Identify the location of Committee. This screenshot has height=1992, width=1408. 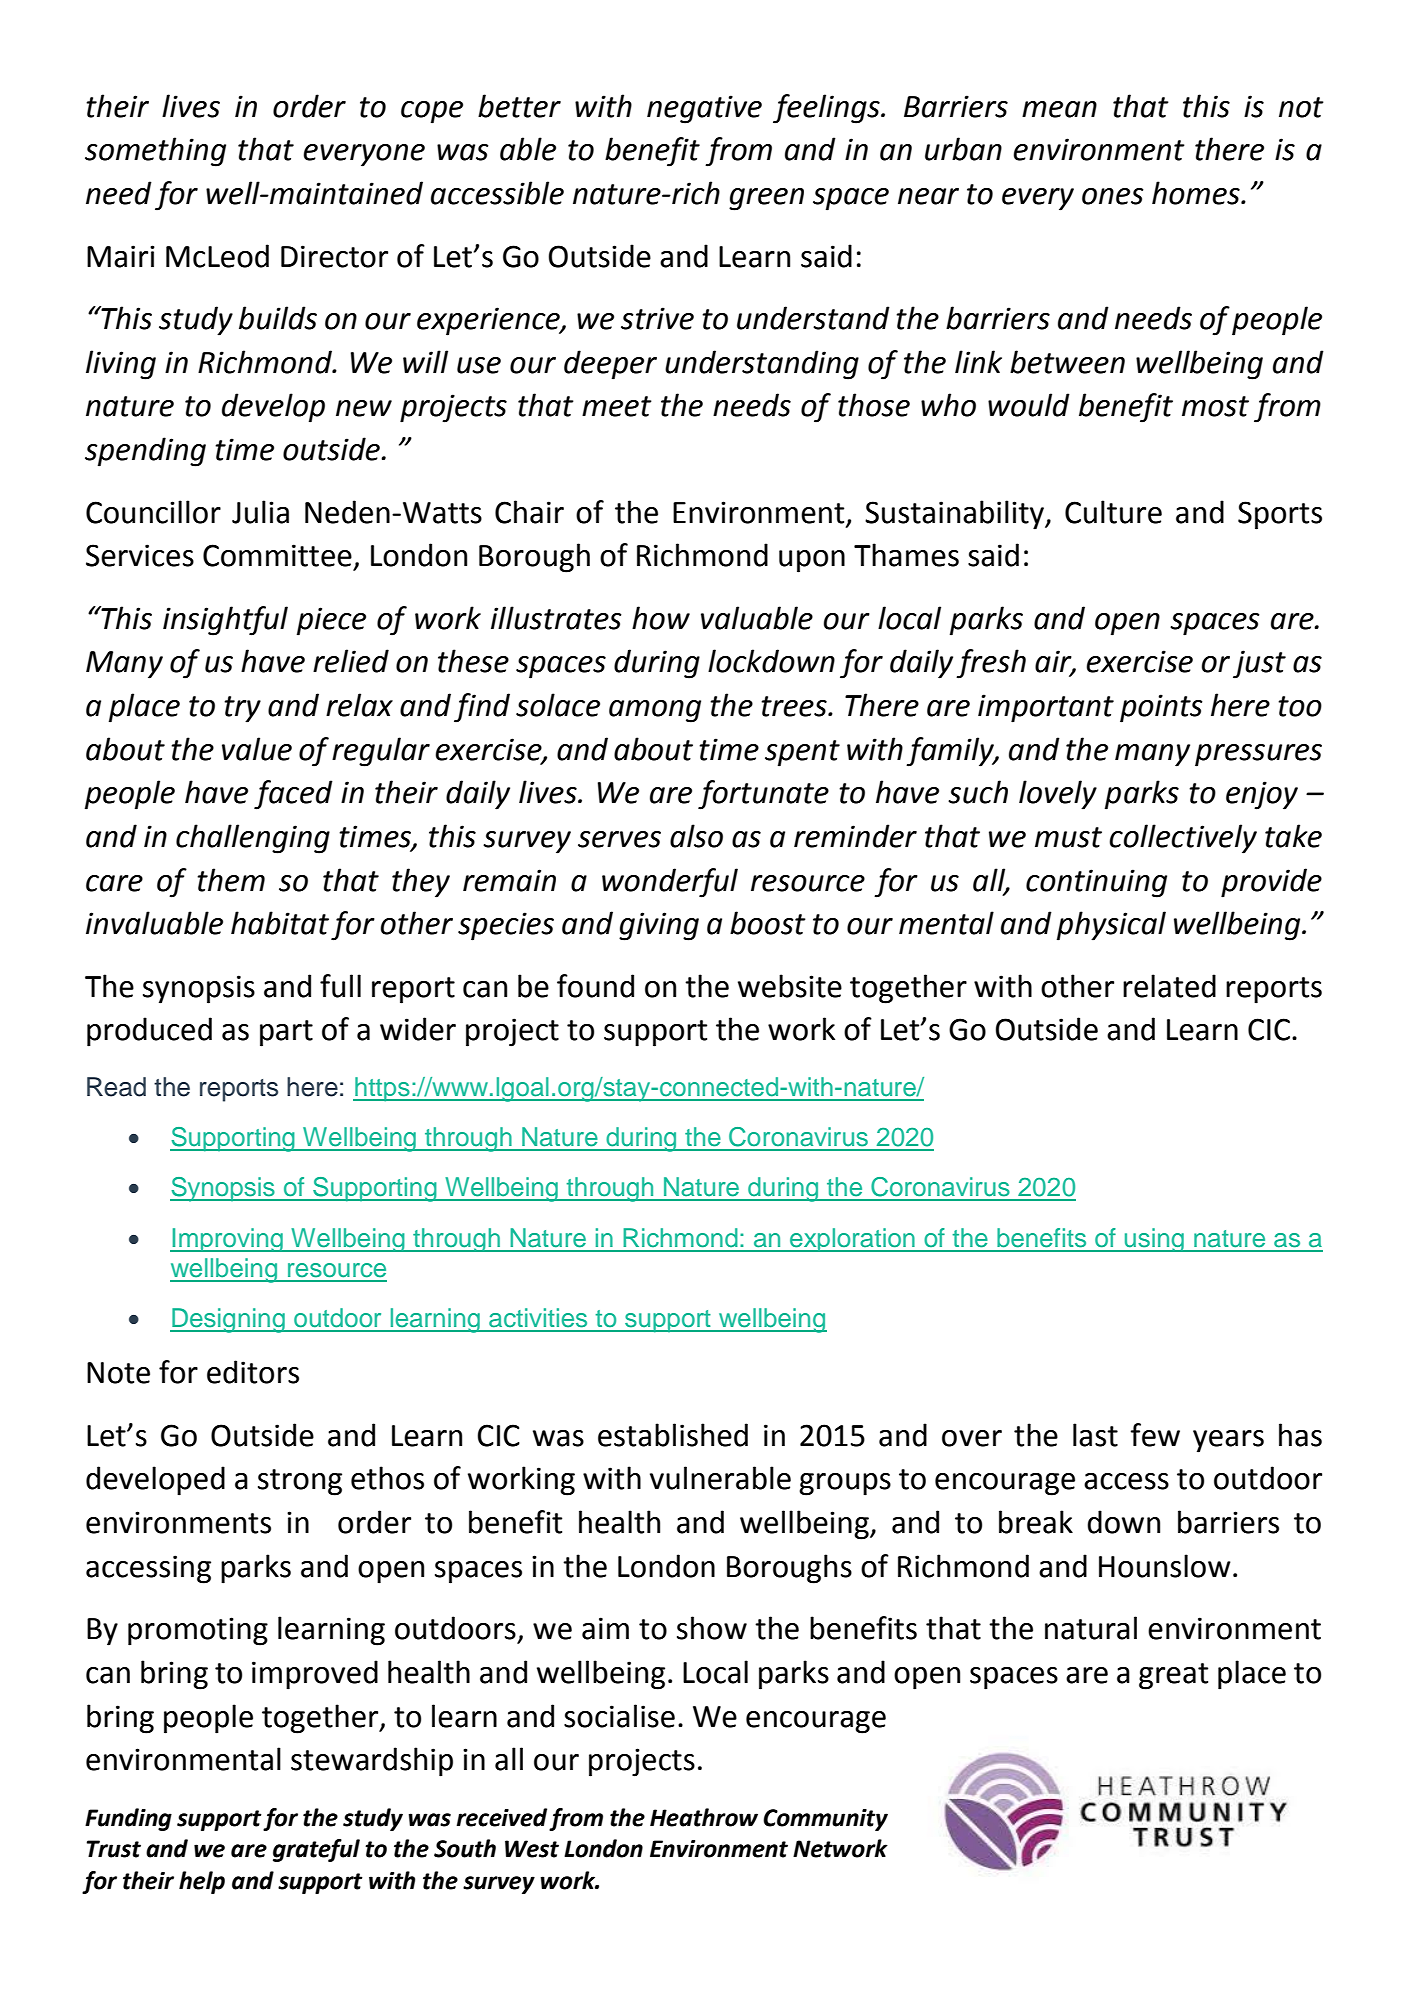
(277, 555).
